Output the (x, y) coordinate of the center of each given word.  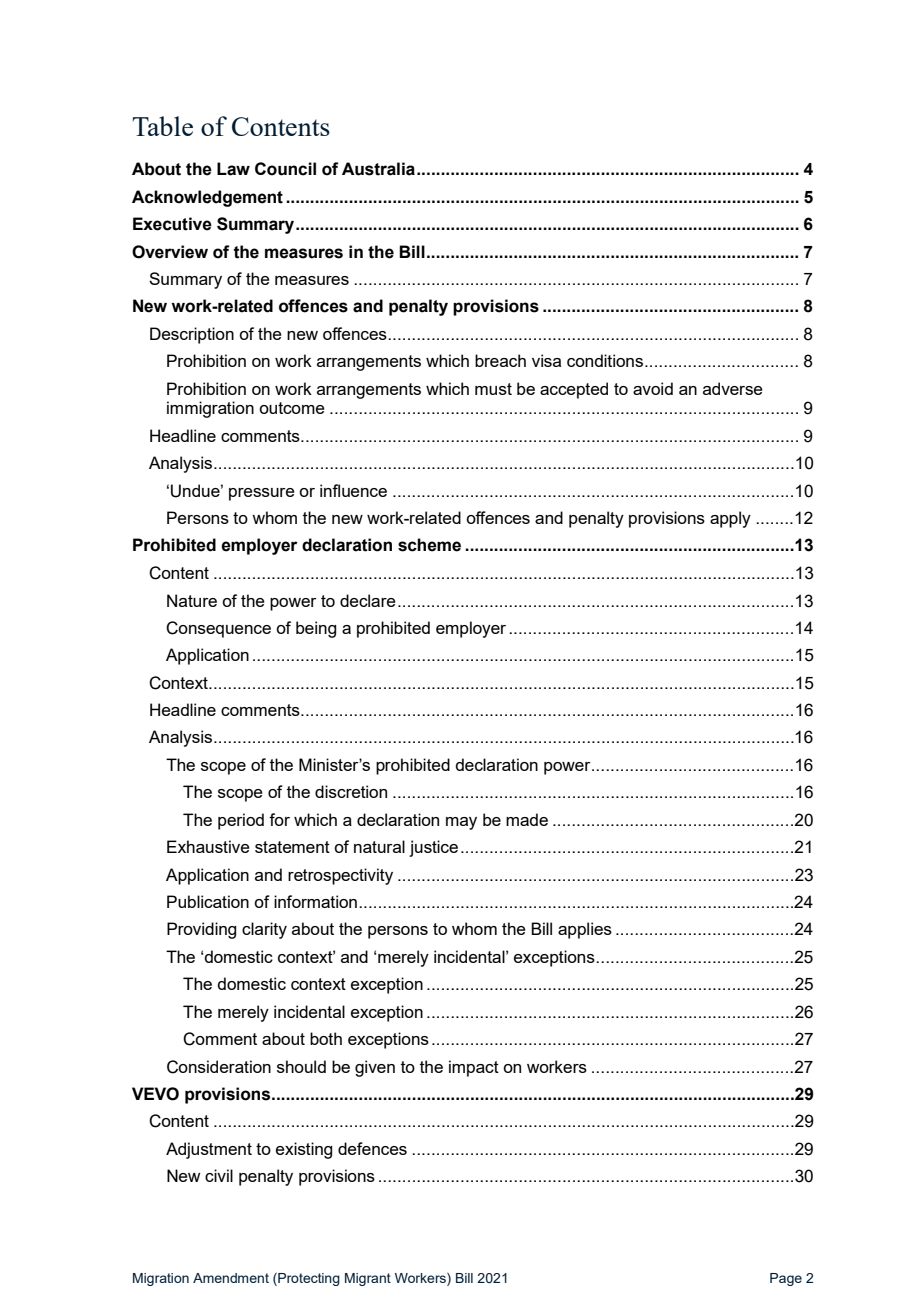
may (461, 823)
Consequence (218, 629)
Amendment (231, 1278)
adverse (733, 388)
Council (285, 169)
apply (730, 519)
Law (233, 169)
